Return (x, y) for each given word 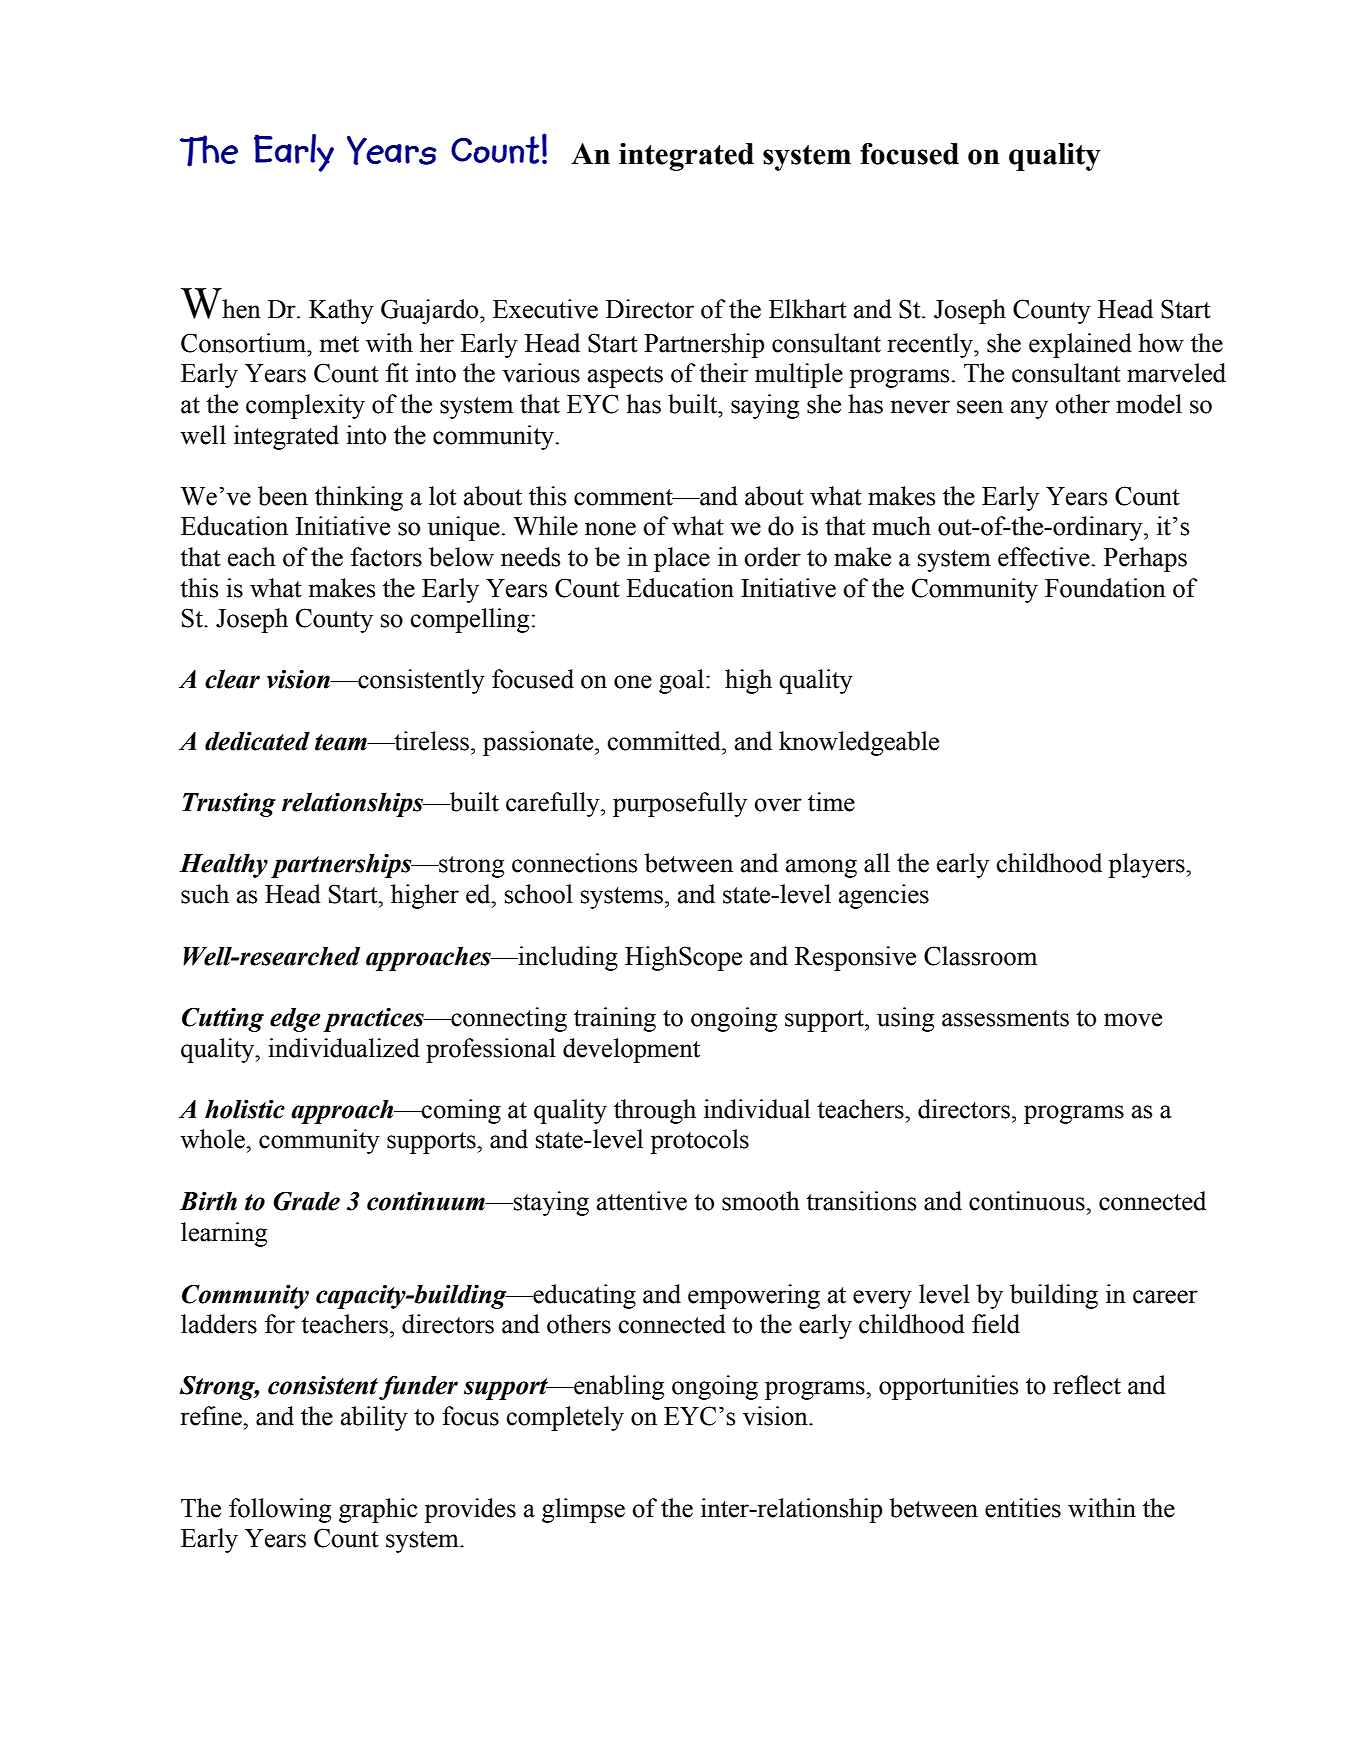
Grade (306, 1201)
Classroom (980, 956)
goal (683, 681)
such (205, 894)
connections (574, 863)
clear (232, 679)
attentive (642, 1201)
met (339, 344)
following (280, 1510)
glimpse (583, 1510)
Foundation (1105, 588)
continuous (1028, 1201)
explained (1080, 345)
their (723, 373)
